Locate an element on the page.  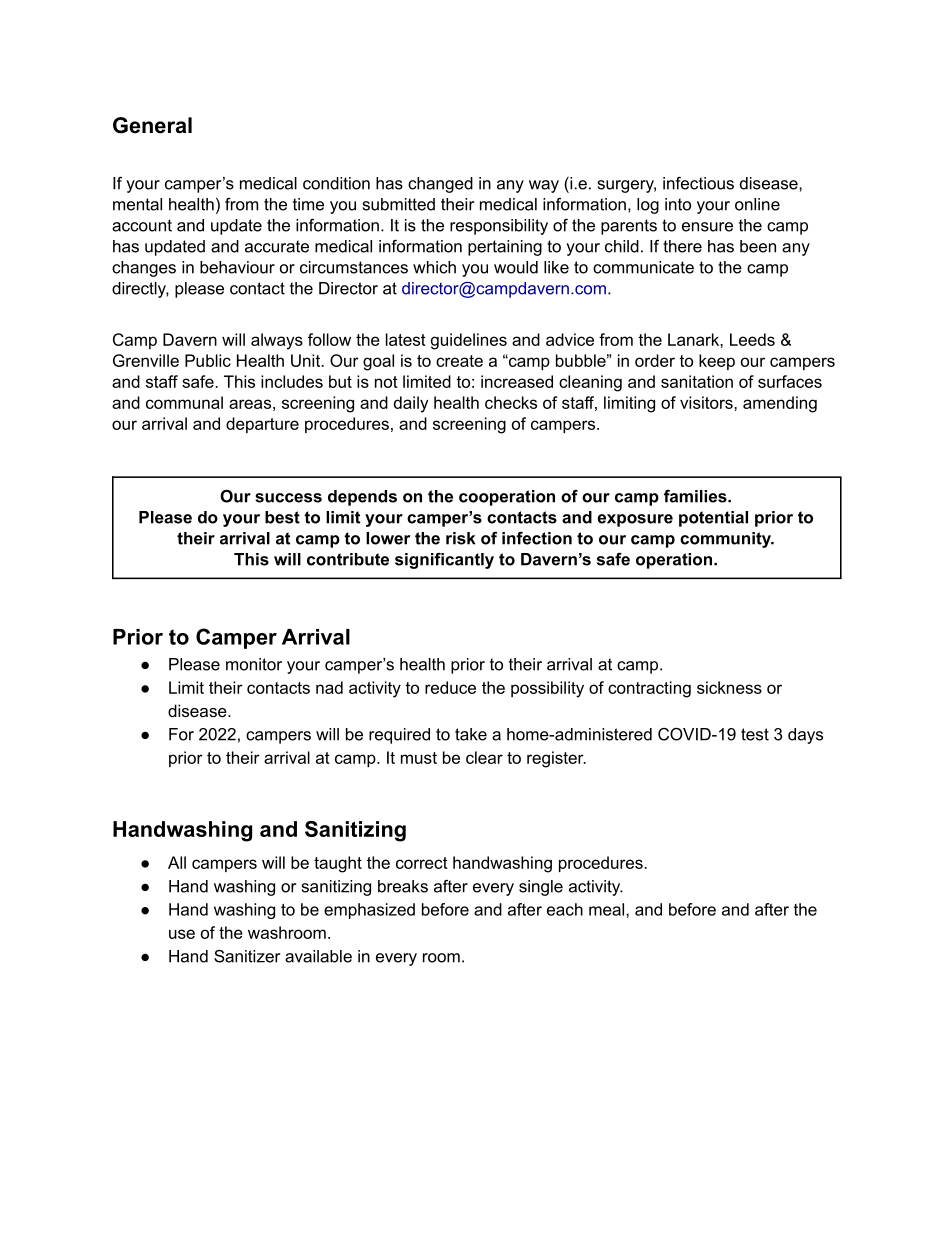
sickness is located at coordinates (729, 687).
